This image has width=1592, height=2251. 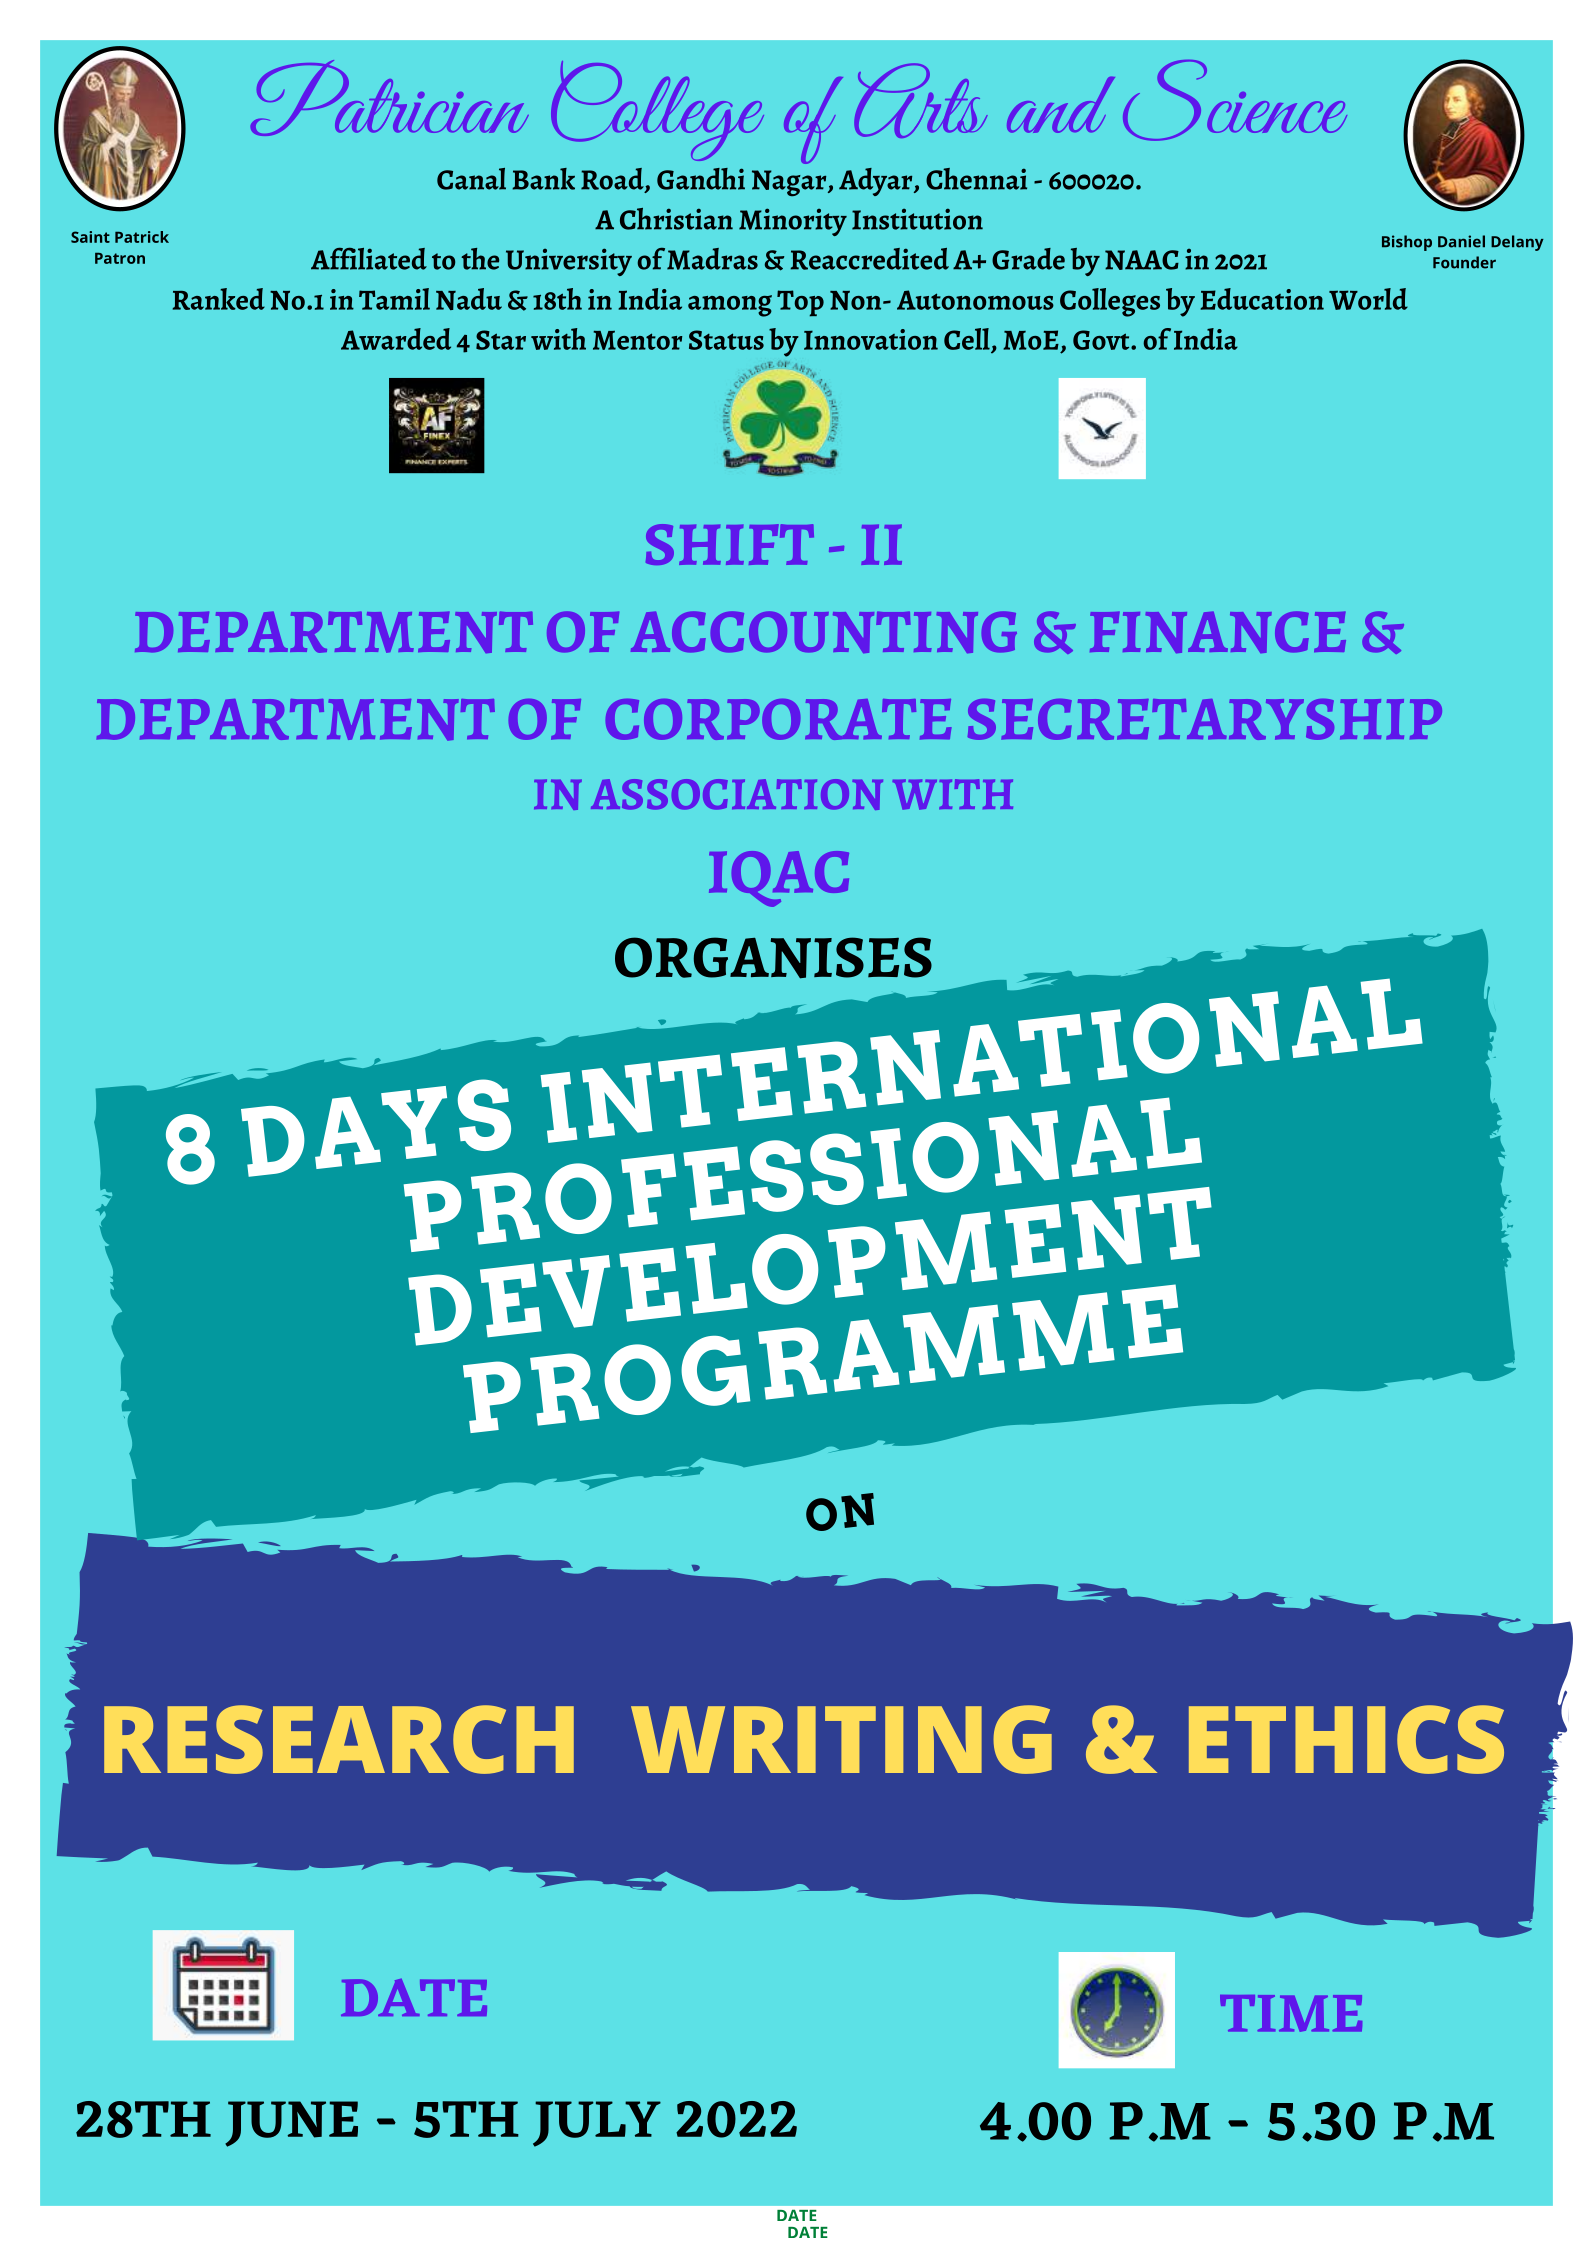 I want to click on ASSOCIATION, so click(x=737, y=794).
